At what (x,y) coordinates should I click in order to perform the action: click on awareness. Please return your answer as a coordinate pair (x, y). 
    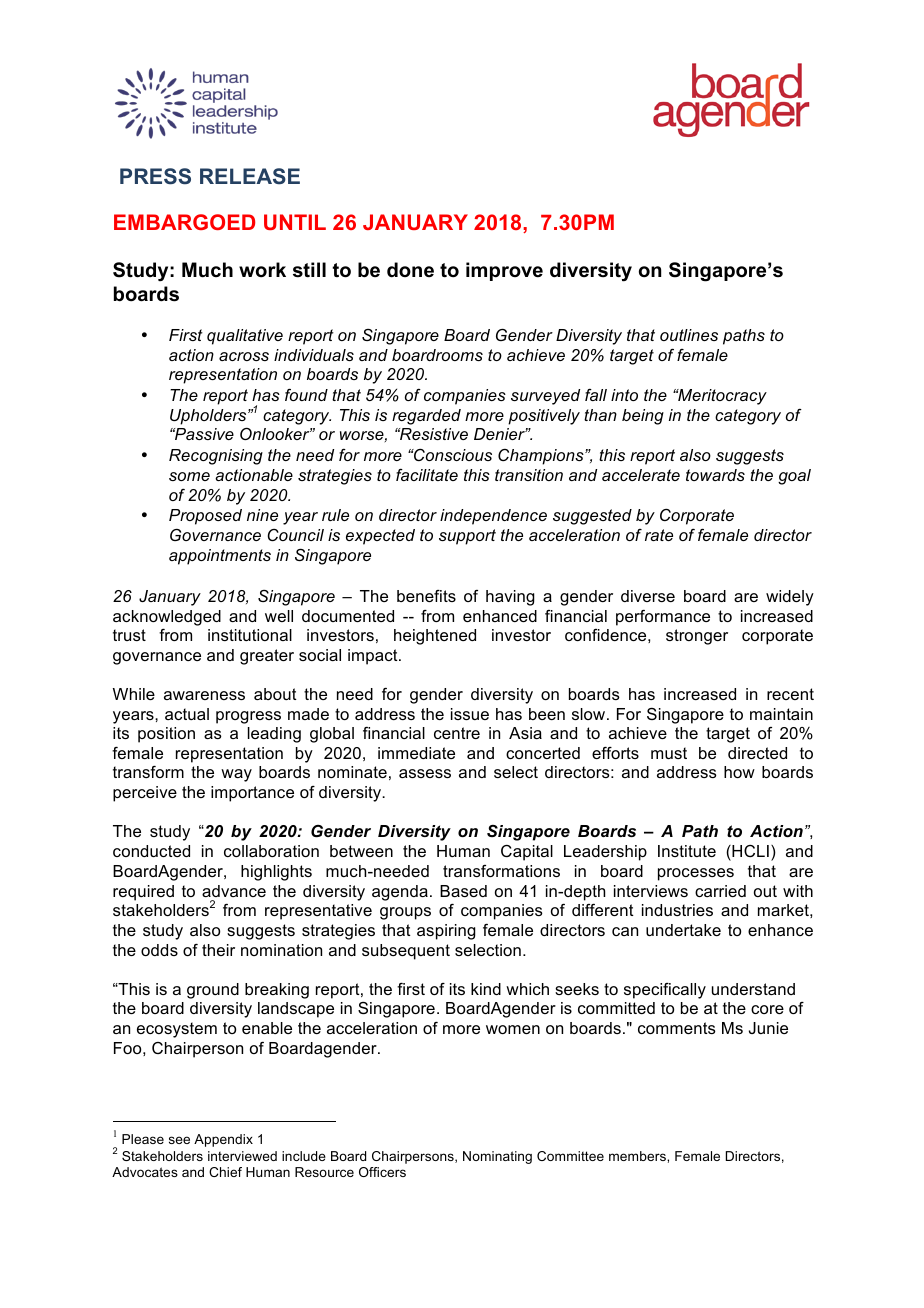
    Looking at the image, I should click on (204, 695).
